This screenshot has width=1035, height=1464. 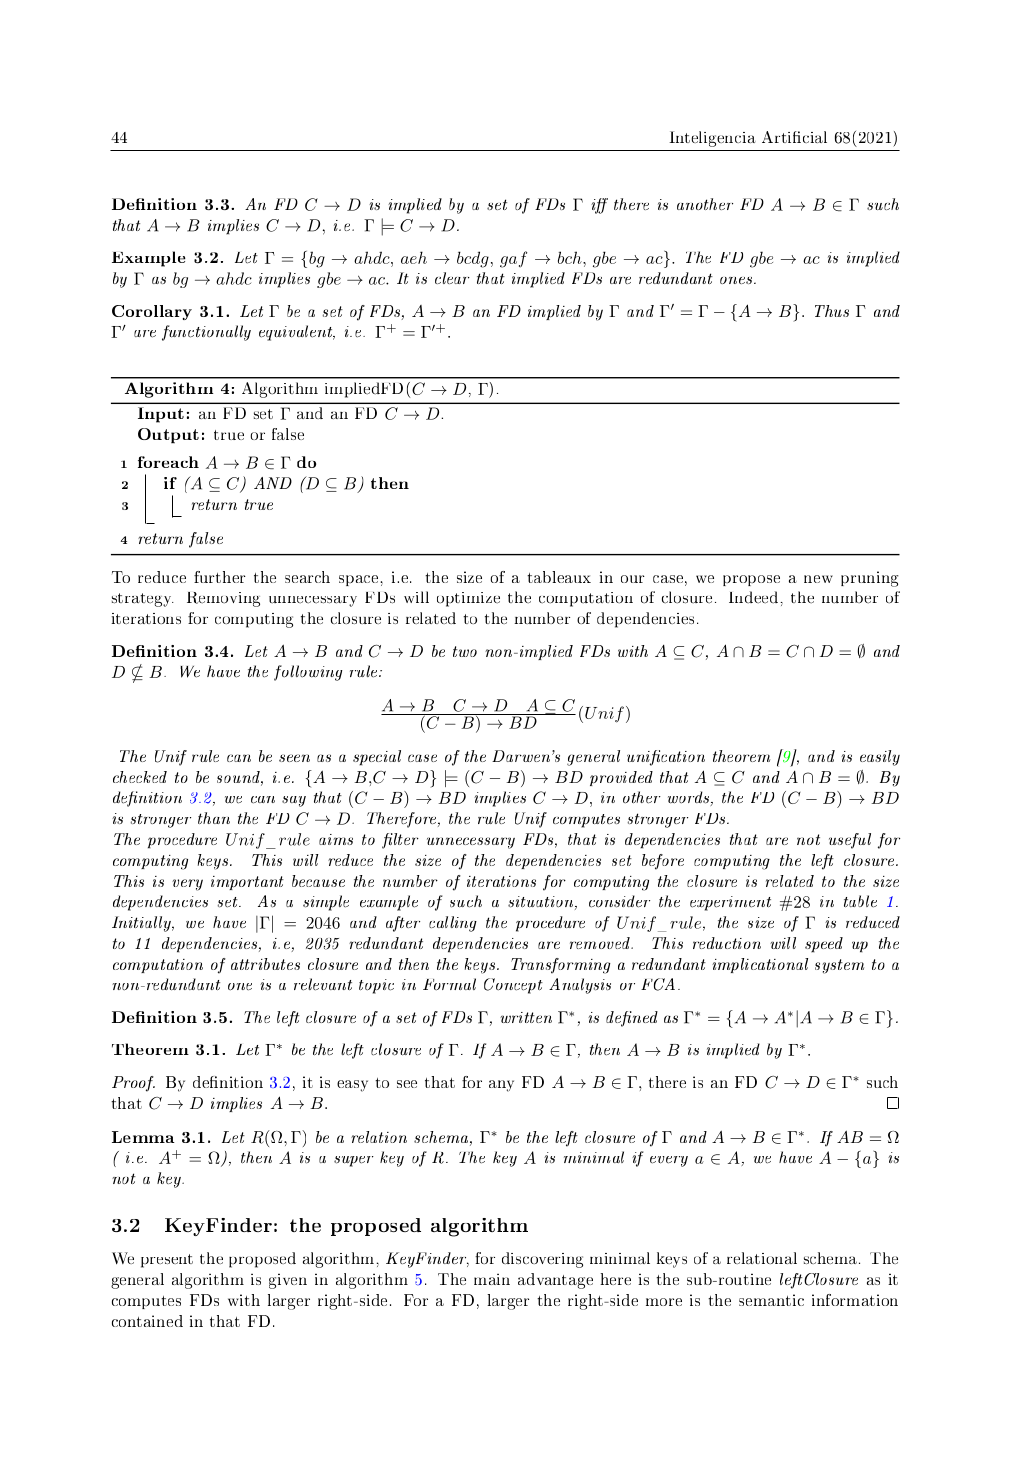 I want to click on Proof, so click(x=133, y=1084).
